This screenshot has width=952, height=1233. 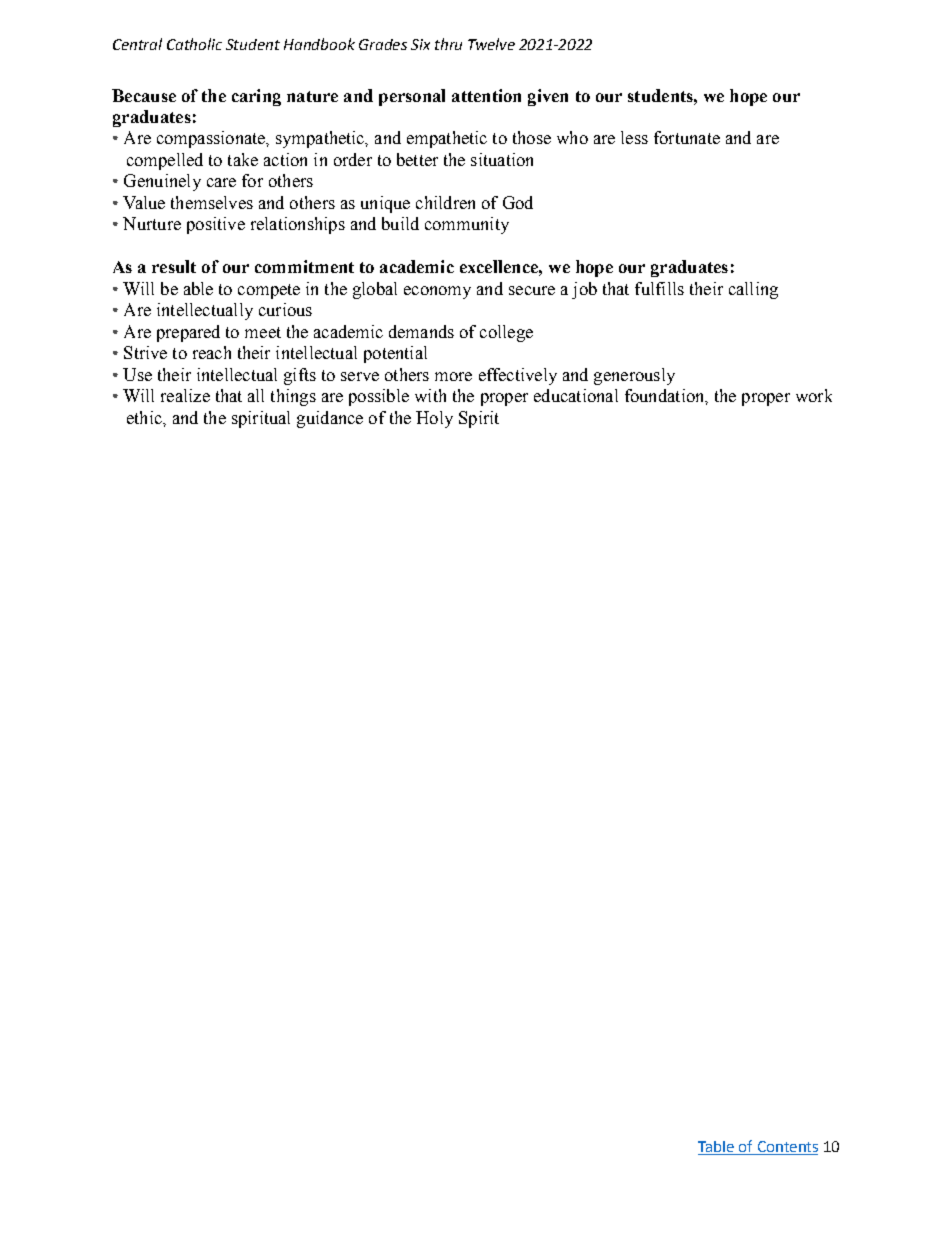 What do you see at coordinates (576, 395) in the screenshot?
I see `educational` at bounding box center [576, 395].
